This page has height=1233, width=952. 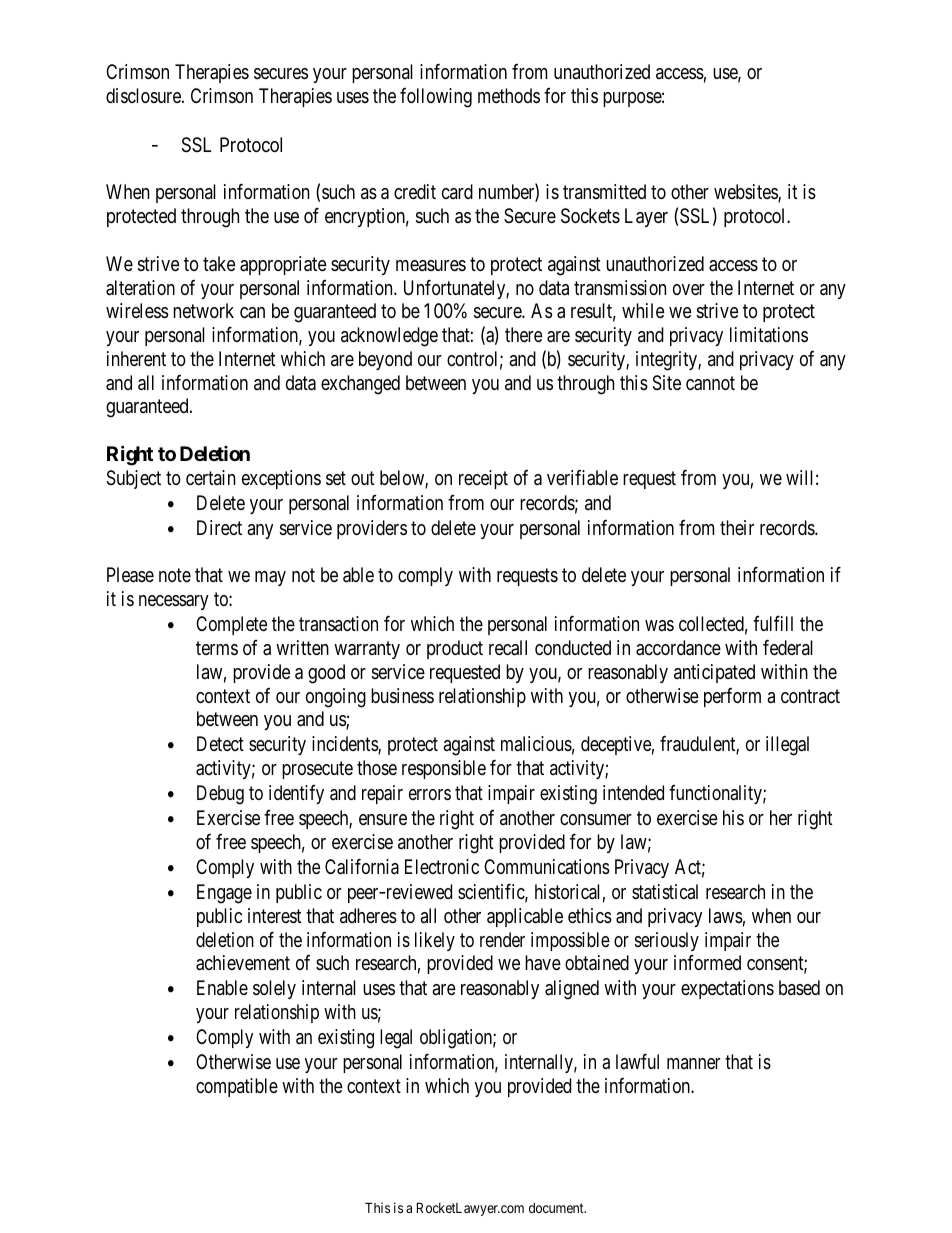 What do you see at coordinates (557, 1208) in the page?
I see `document` at bounding box center [557, 1208].
